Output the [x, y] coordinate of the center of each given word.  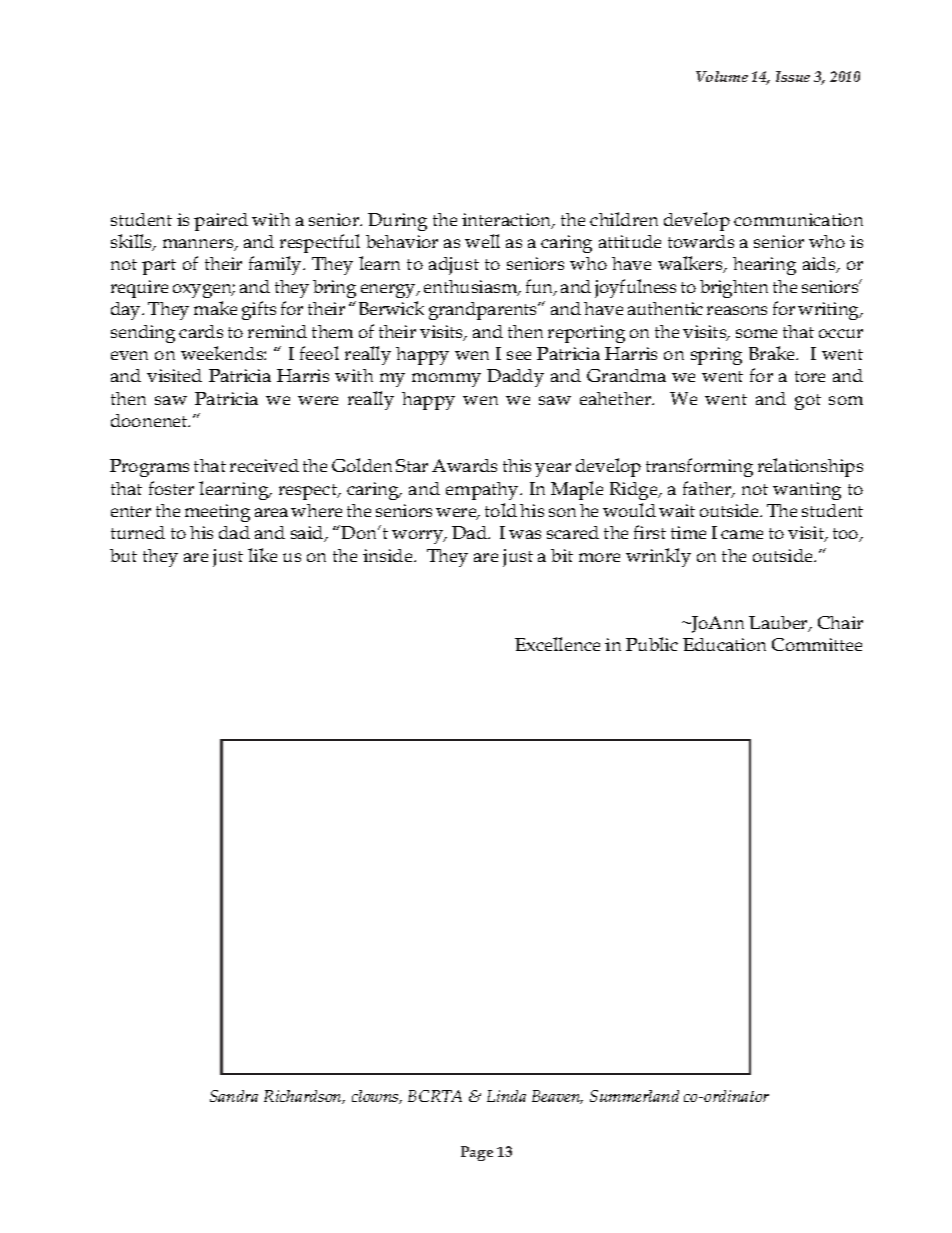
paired [221, 222]
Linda [506, 1096]
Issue [793, 76]
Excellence [557, 644]
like [262, 555]
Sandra [234, 1096]
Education [724, 644]
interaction [508, 221]
